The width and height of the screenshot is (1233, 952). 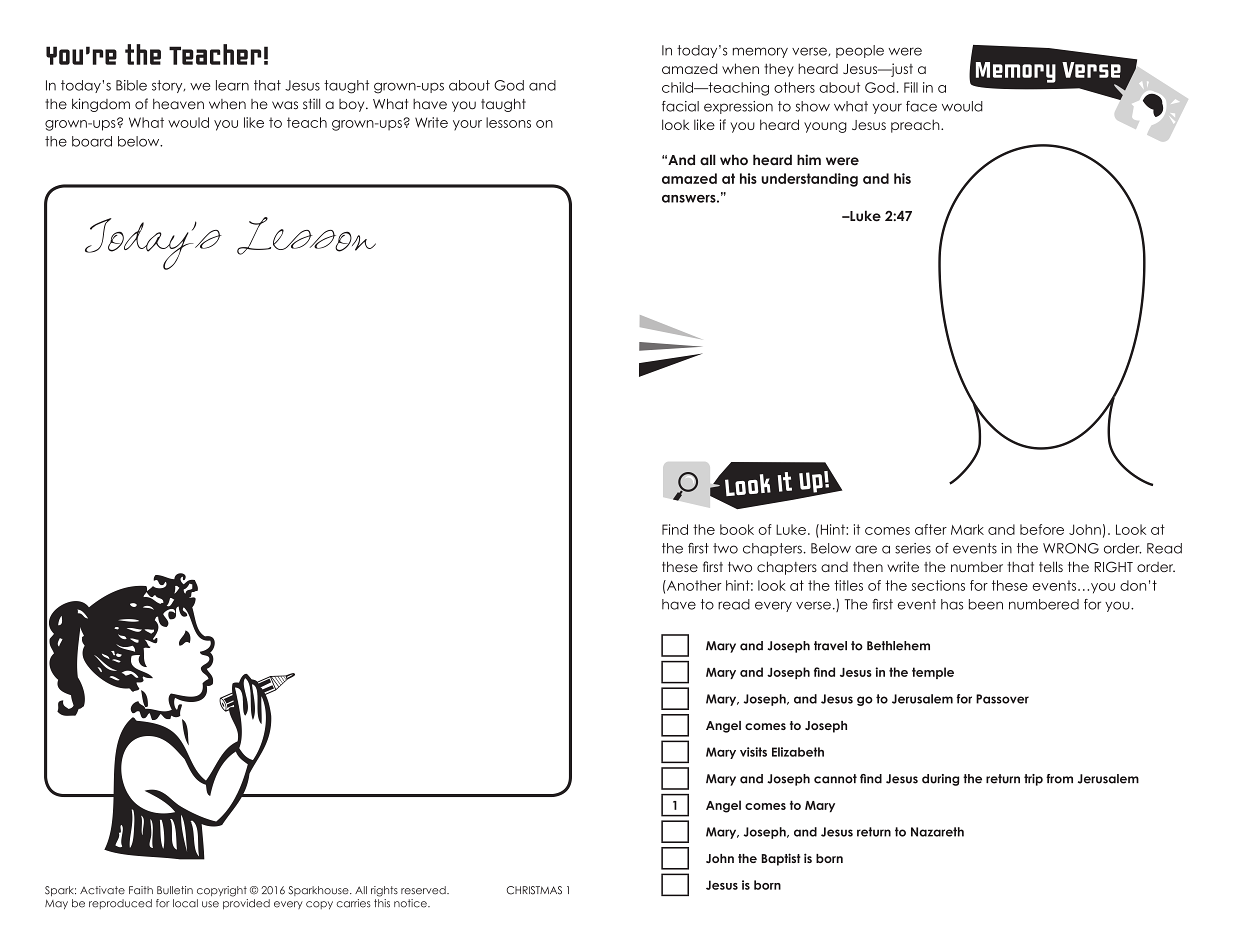 What do you see at coordinates (911, 87) in the screenshot?
I see `Fill` at bounding box center [911, 87].
